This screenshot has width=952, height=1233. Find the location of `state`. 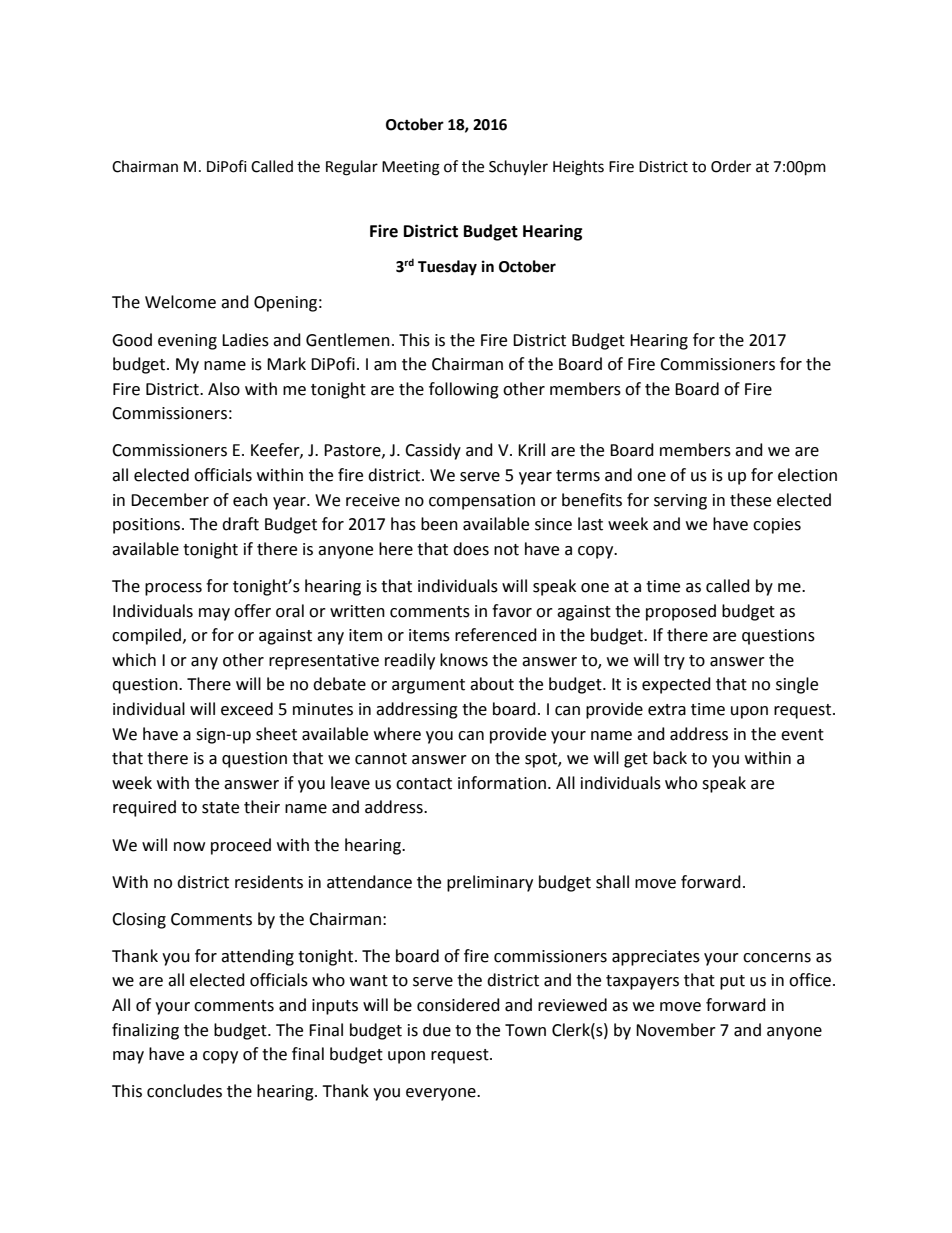

state is located at coordinates (220, 808).
